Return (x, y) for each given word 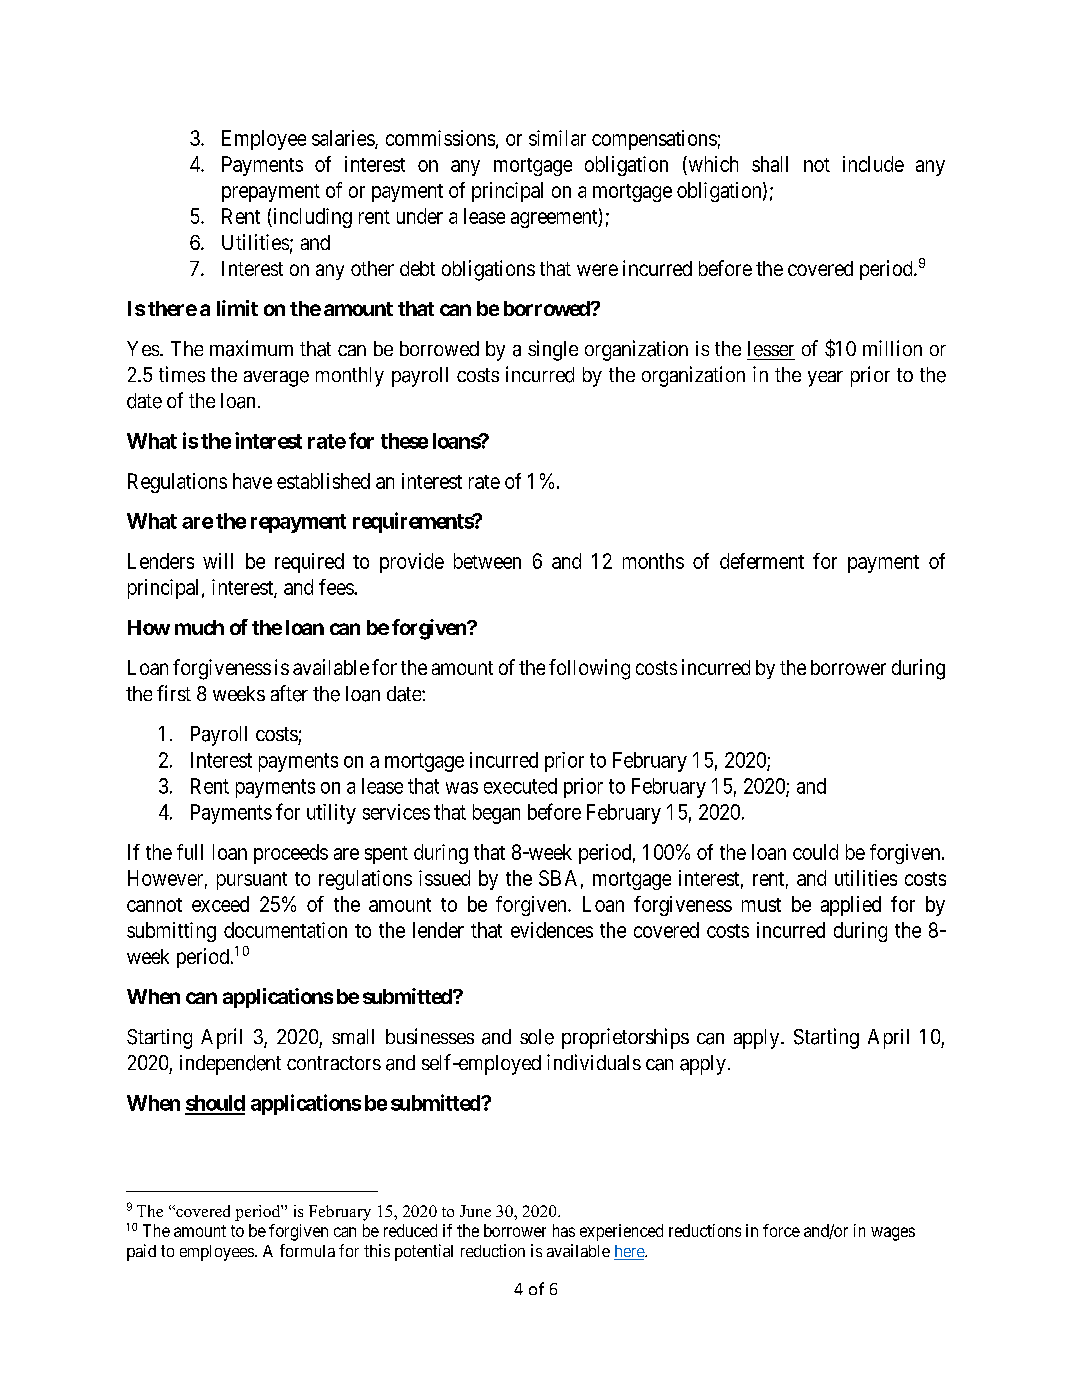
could (815, 852)
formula (307, 1250)
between (487, 561)
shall (770, 164)
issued (444, 878)
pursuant (252, 881)
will (218, 561)
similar (557, 138)
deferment (762, 561)
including (311, 218)
